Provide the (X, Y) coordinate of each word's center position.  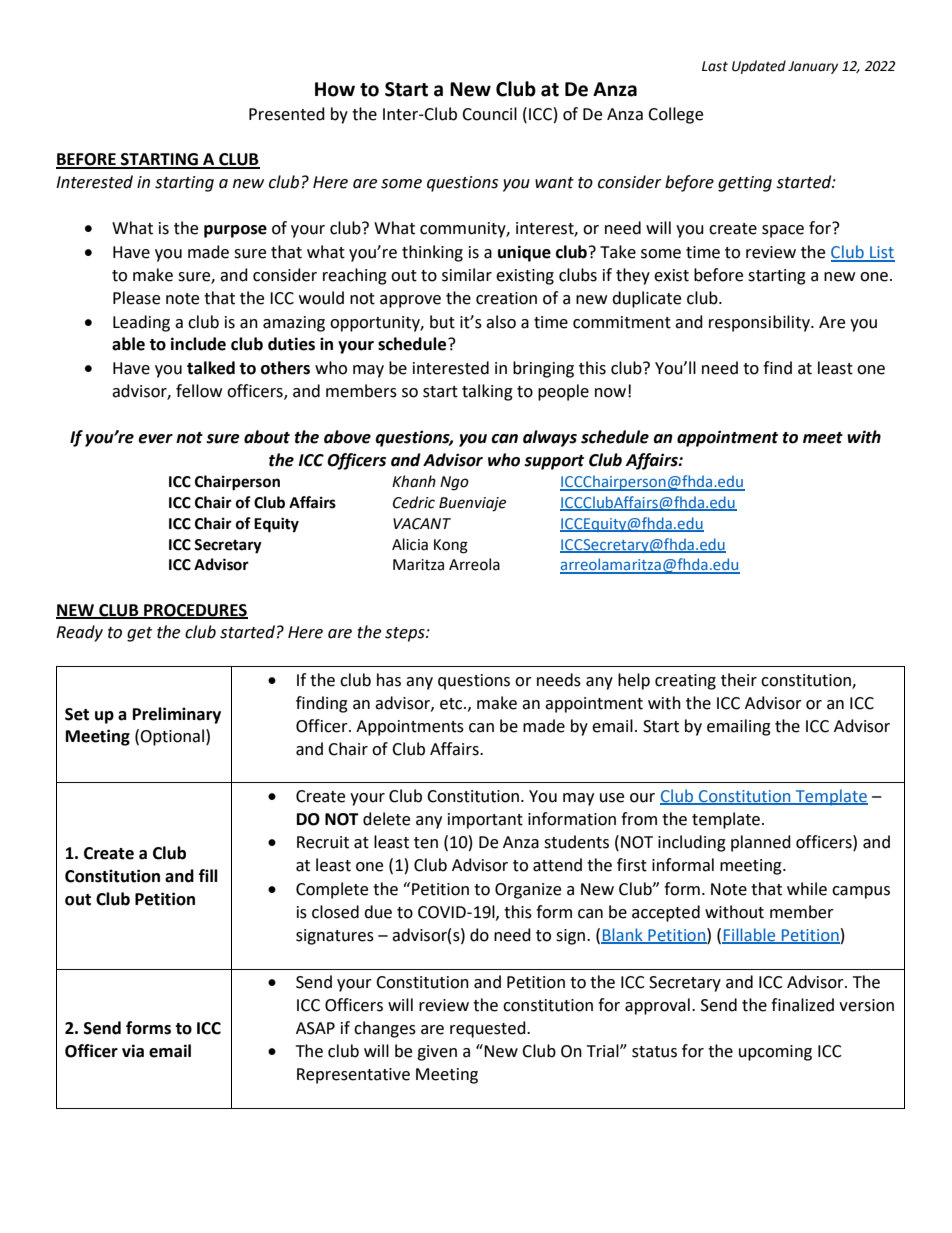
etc (452, 704)
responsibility (760, 323)
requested (489, 1029)
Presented (287, 114)
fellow (199, 391)
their (739, 680)
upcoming (775, 1053)
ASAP (315, 1028)
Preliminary (177, 715)
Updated (759, 67)
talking (487, 392)
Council (489, 114)
